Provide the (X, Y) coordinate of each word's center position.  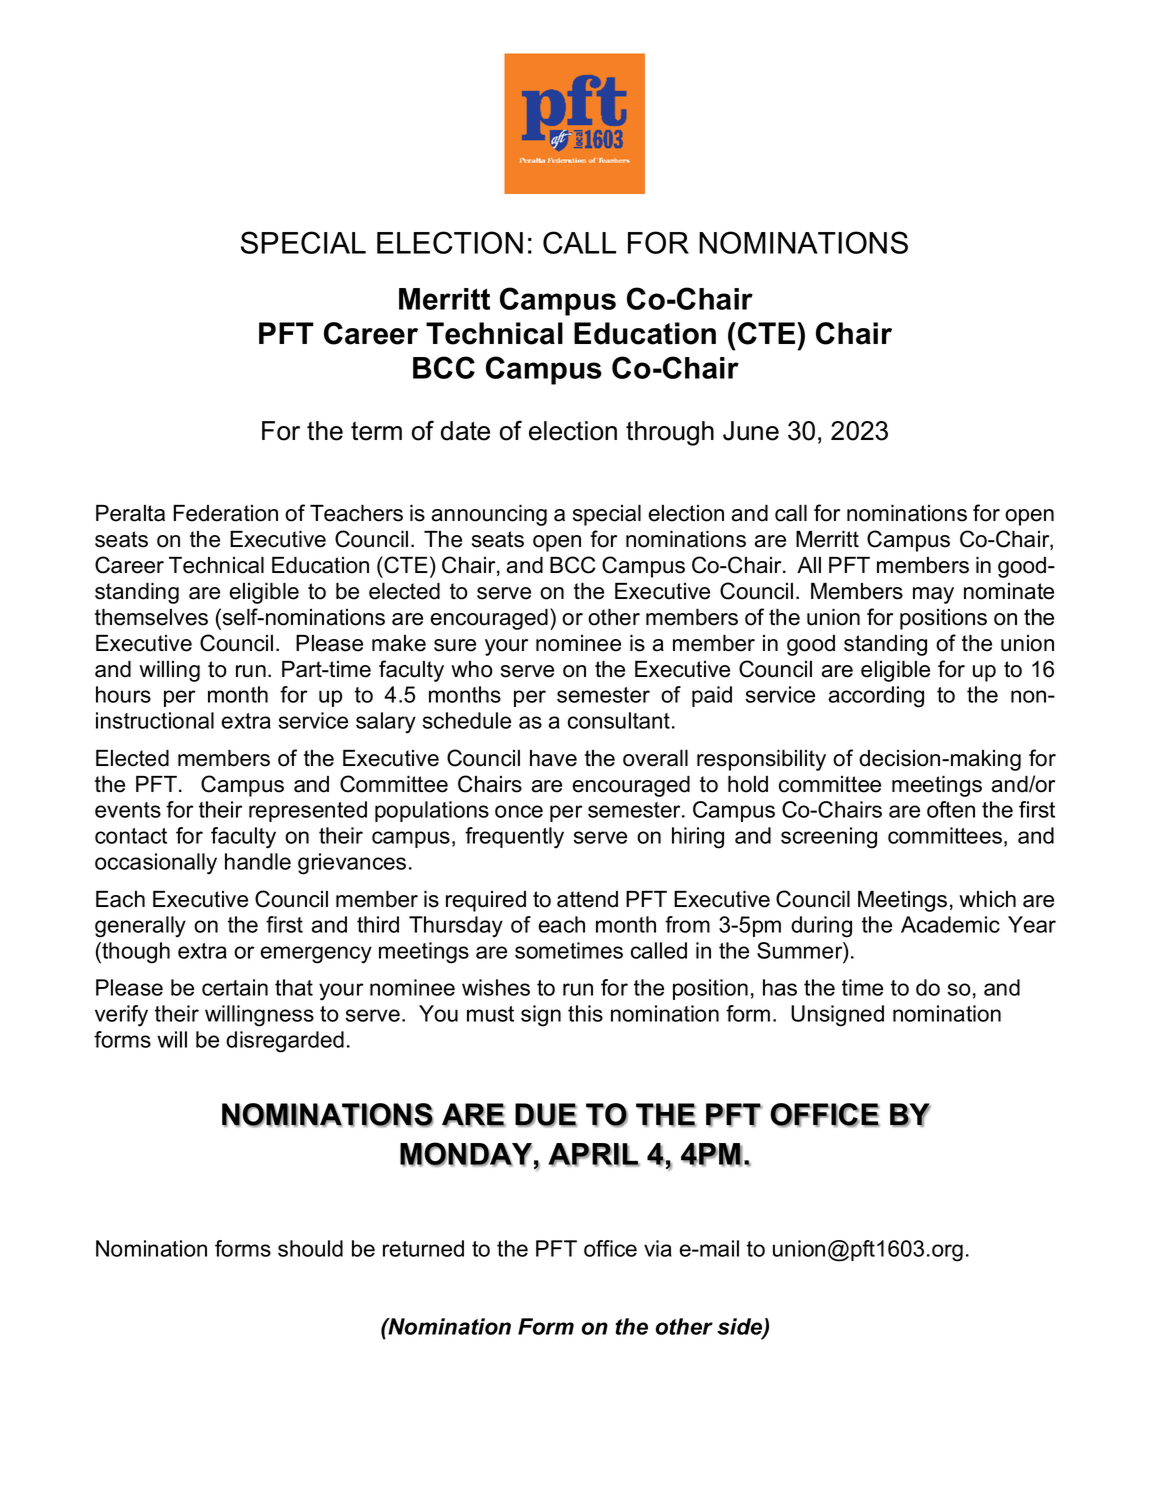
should (310, 1248)
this (585, 1013)
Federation (226, 513)
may (933, 595)
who (472, 669)
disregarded (285, 1042)
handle (258, 861)
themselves (151, 617)
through (670, 433)
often (951, 809)
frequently (514, 838)
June (751, 431)
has (780, 987)
